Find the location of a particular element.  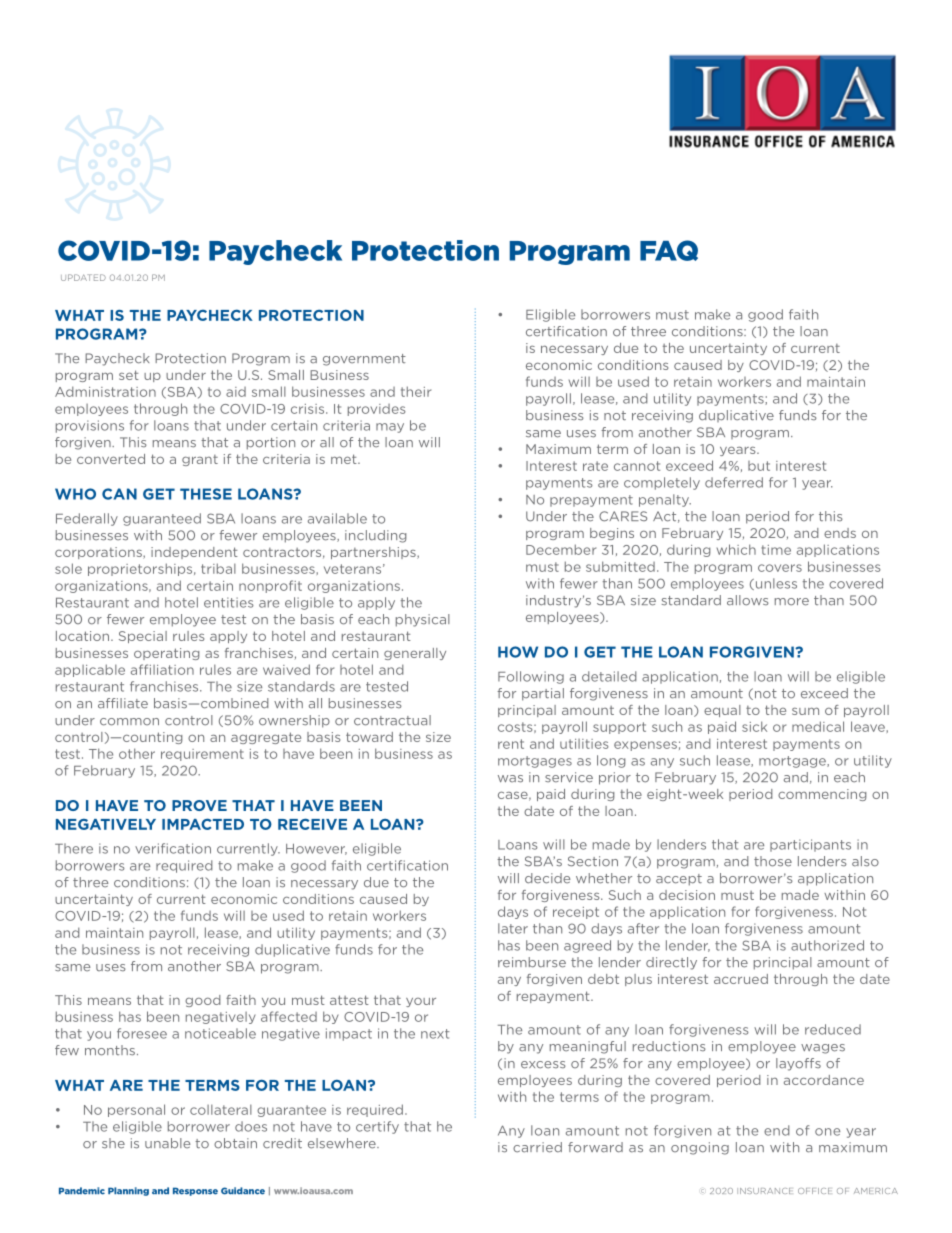

accrued is located at coordinates (741, 979).
